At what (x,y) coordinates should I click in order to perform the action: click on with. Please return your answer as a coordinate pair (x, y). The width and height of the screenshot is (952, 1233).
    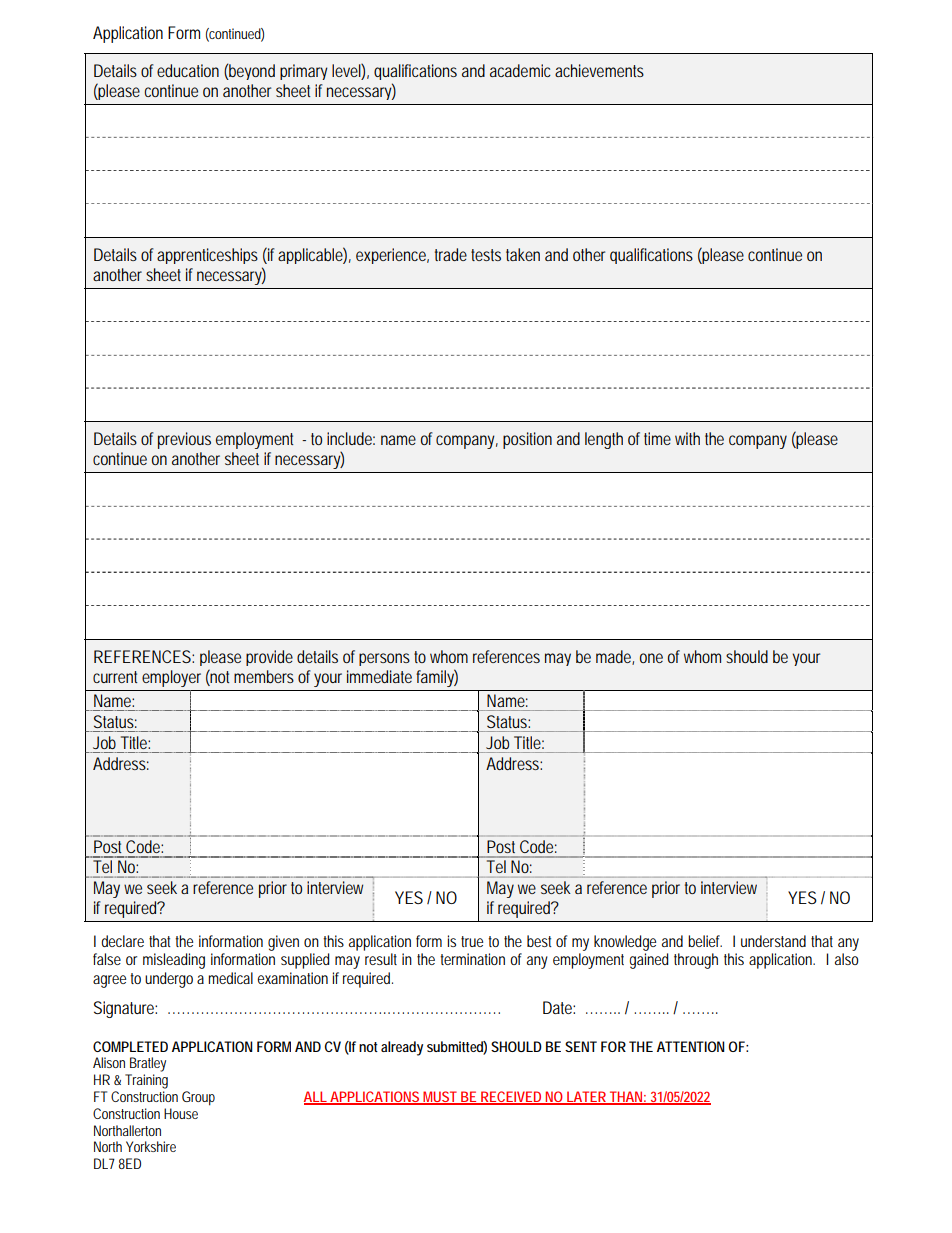
    Looking at the image, I should click on (687, 438).
